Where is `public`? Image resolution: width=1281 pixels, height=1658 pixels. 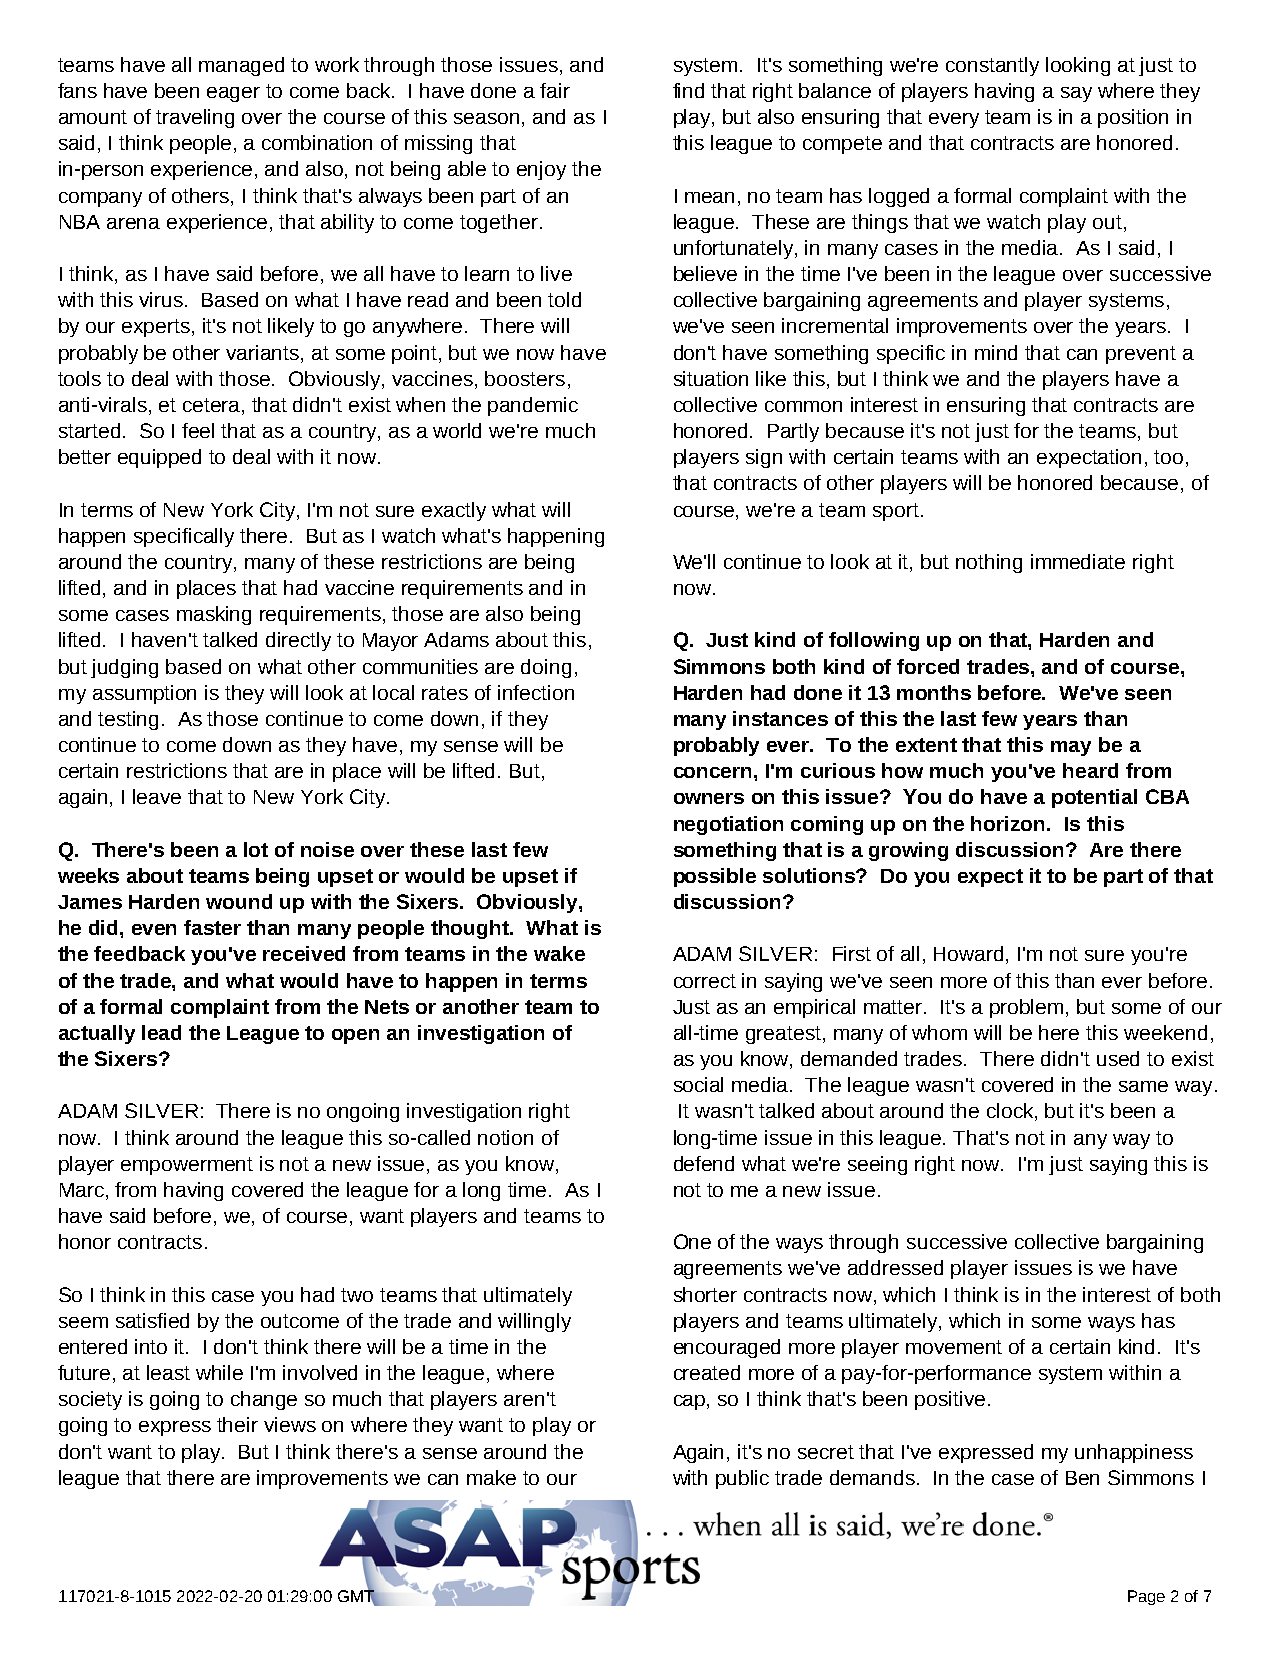 public is located at coordinates (742, 1479).
